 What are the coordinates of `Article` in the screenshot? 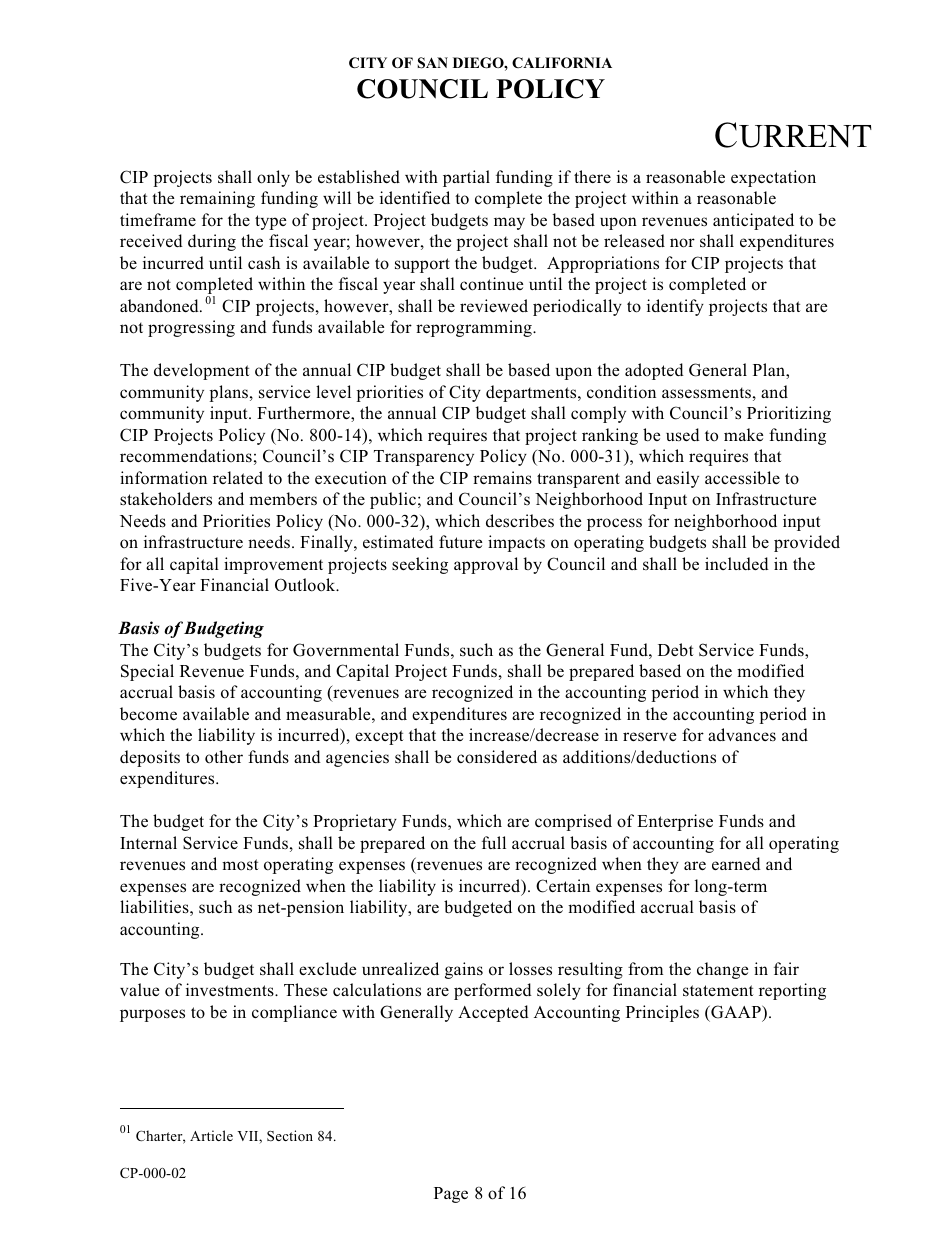 It's located at (211, 1135).
